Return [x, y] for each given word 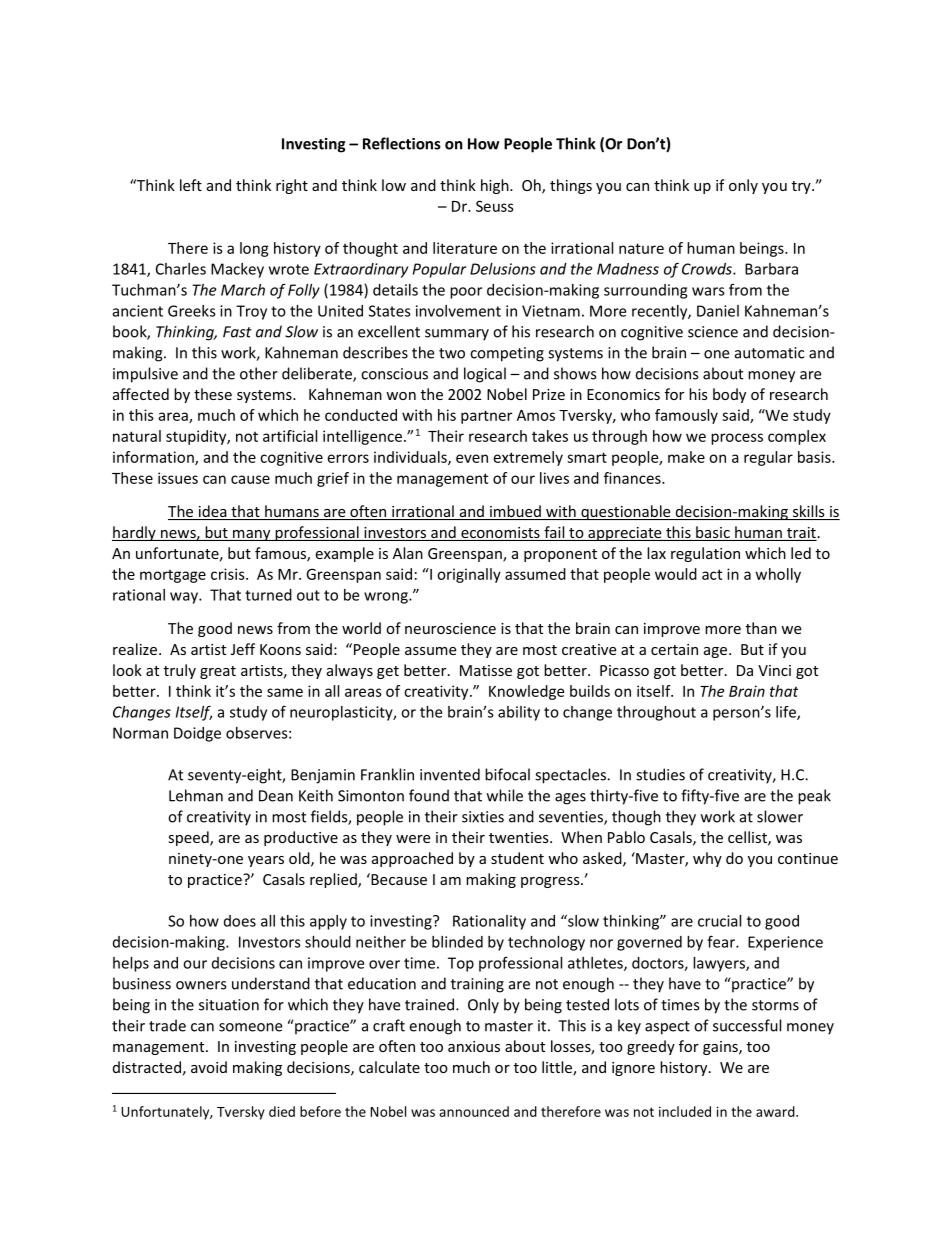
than [761, 628]
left [191, 185]
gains [721, 1048]
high [496, 186]
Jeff [243, 649]
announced [474, 1111]
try [802, 187]
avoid [209, 1067]
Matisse [486, 670]
